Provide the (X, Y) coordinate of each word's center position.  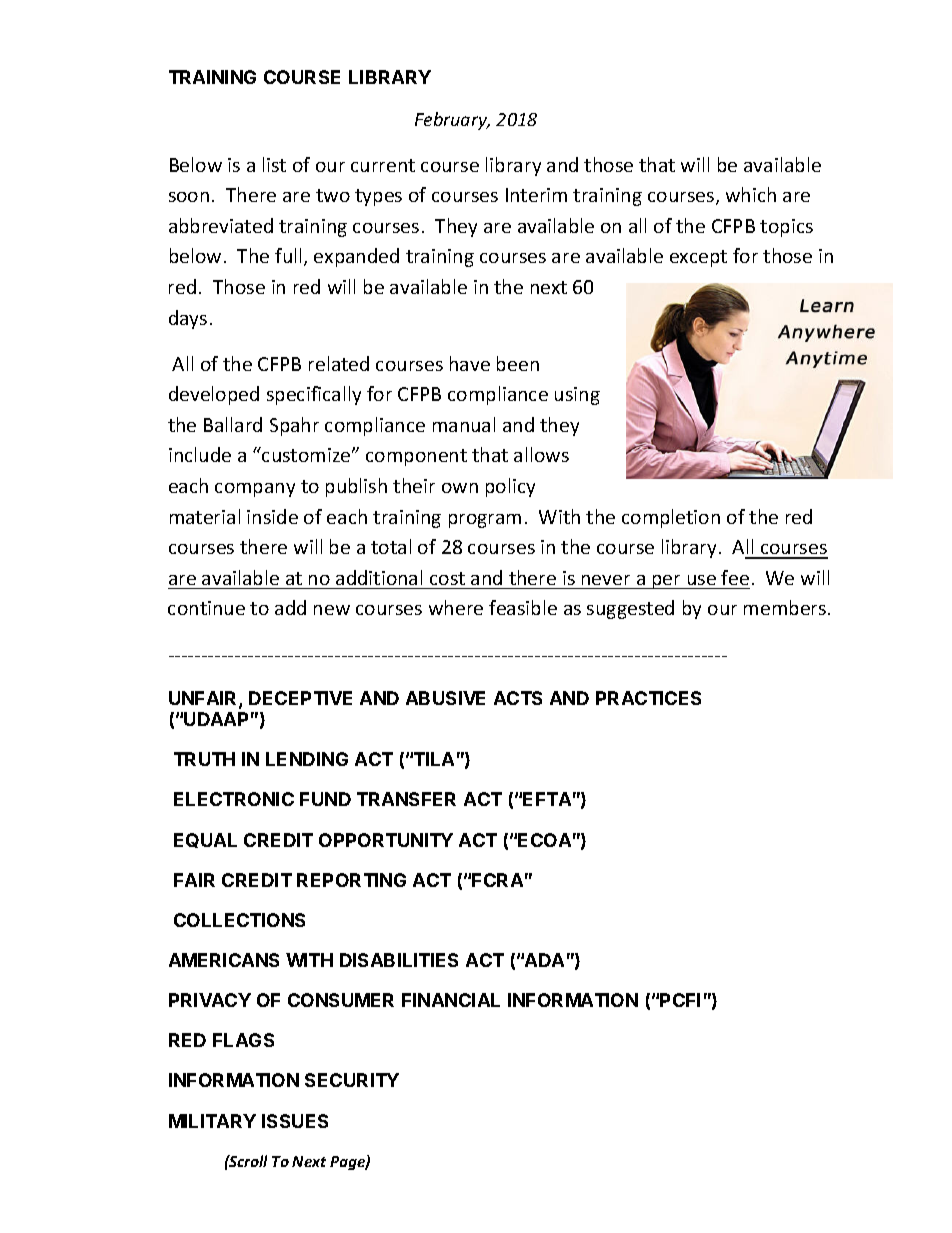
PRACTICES (648, 698)
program (485, 521)
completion (671, 518)
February (452, 121)
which (751, 194)
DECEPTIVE (300, 698)
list (274, 164)
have (470, 363)
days (188, 319)
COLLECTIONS (239, 920)
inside (272, 516)
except (698, 258)
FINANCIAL (451, 1000)
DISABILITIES (399, 960)
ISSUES (295, 1121)
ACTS (518, 698)
